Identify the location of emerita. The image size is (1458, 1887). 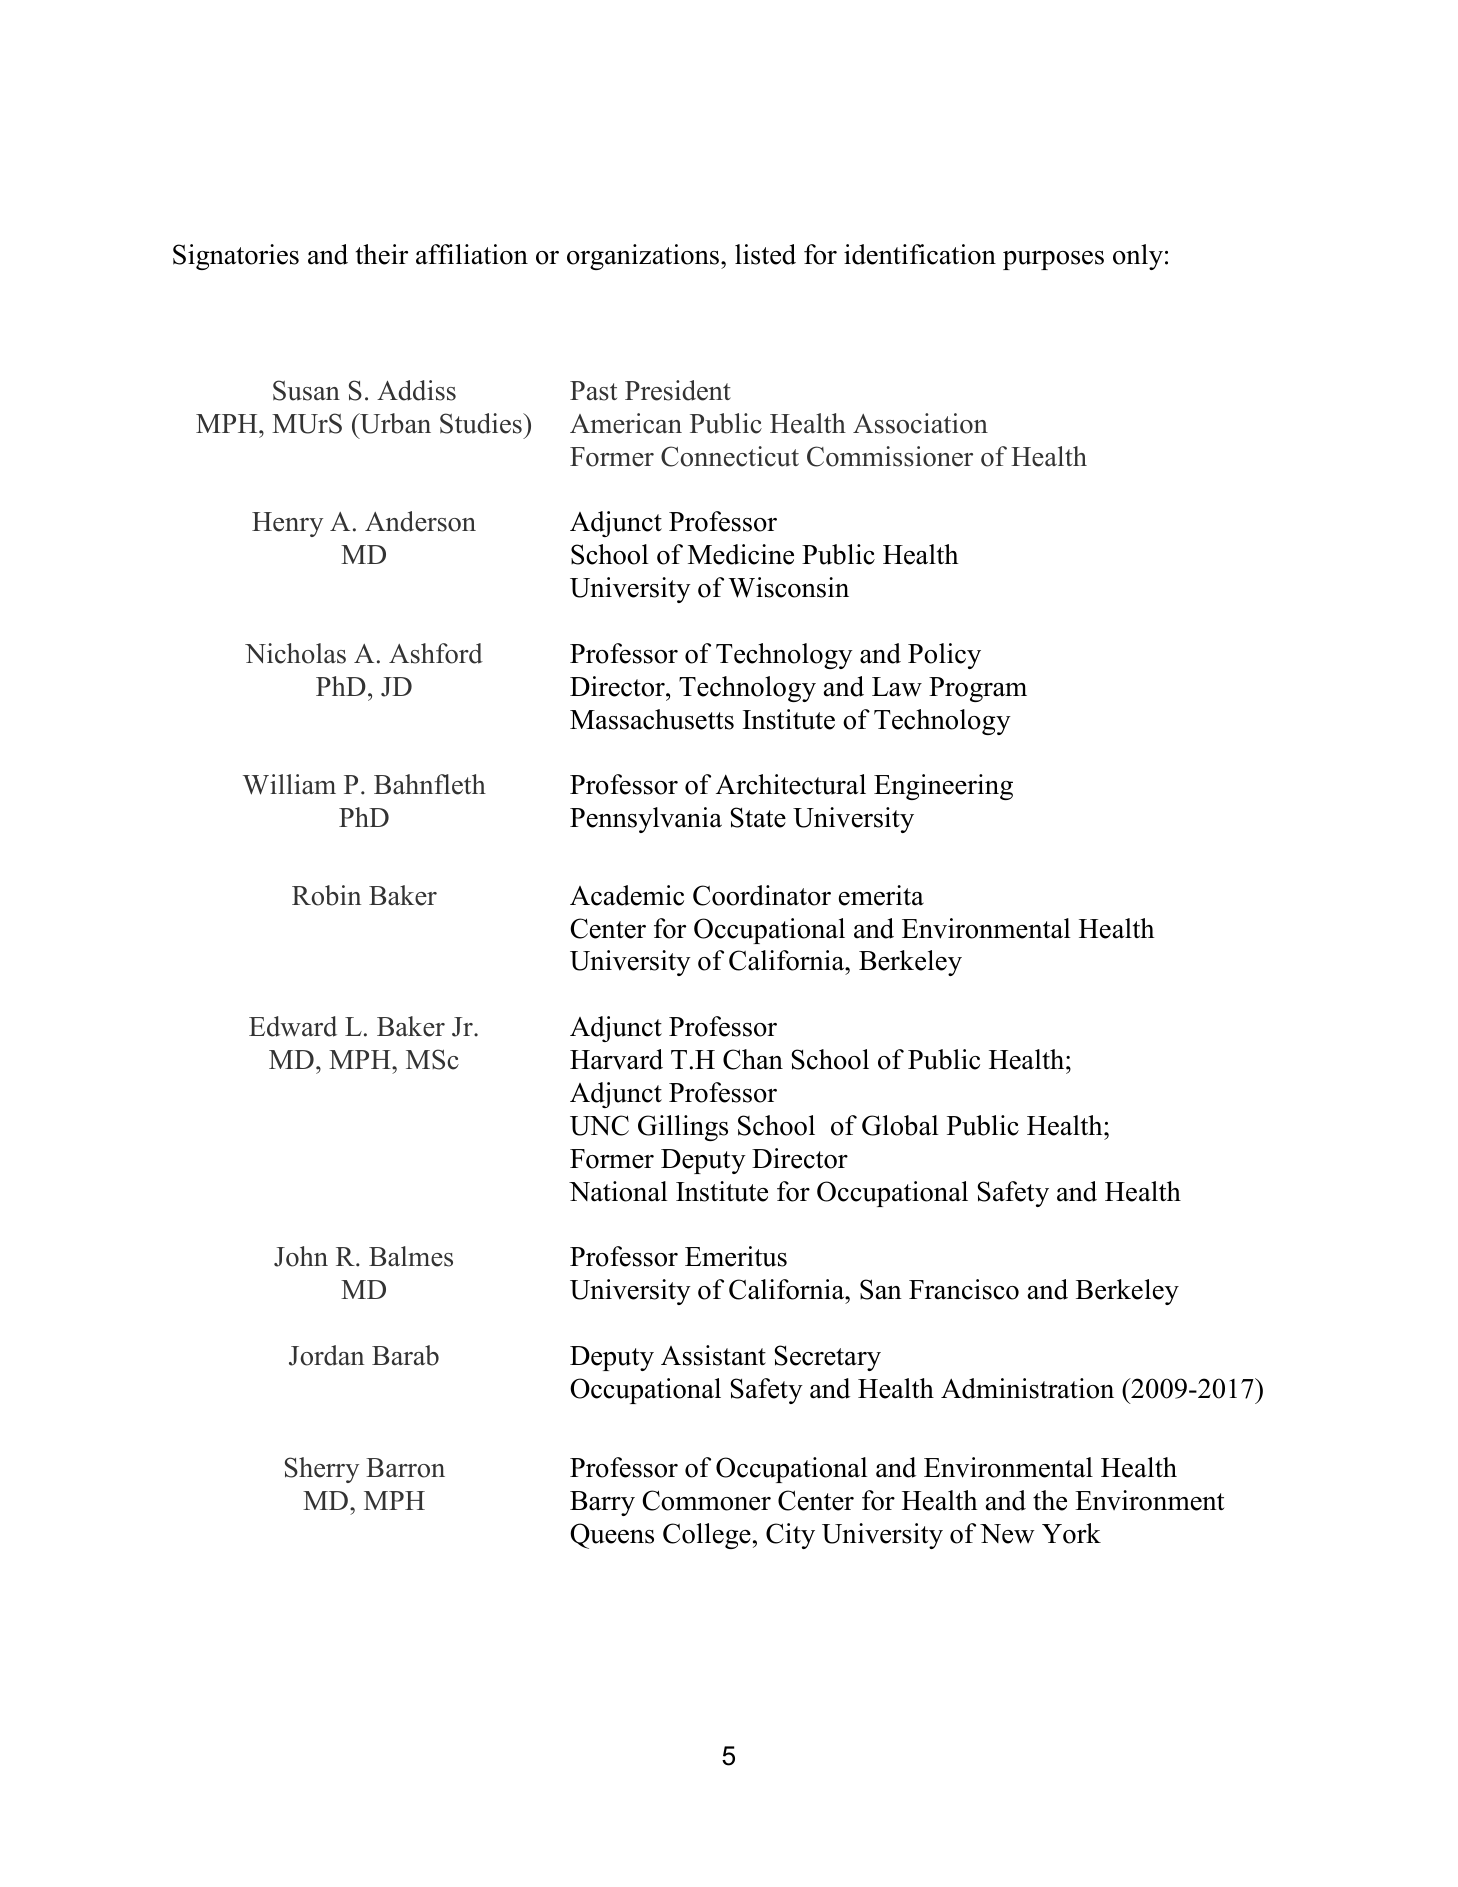
(881, 895).
